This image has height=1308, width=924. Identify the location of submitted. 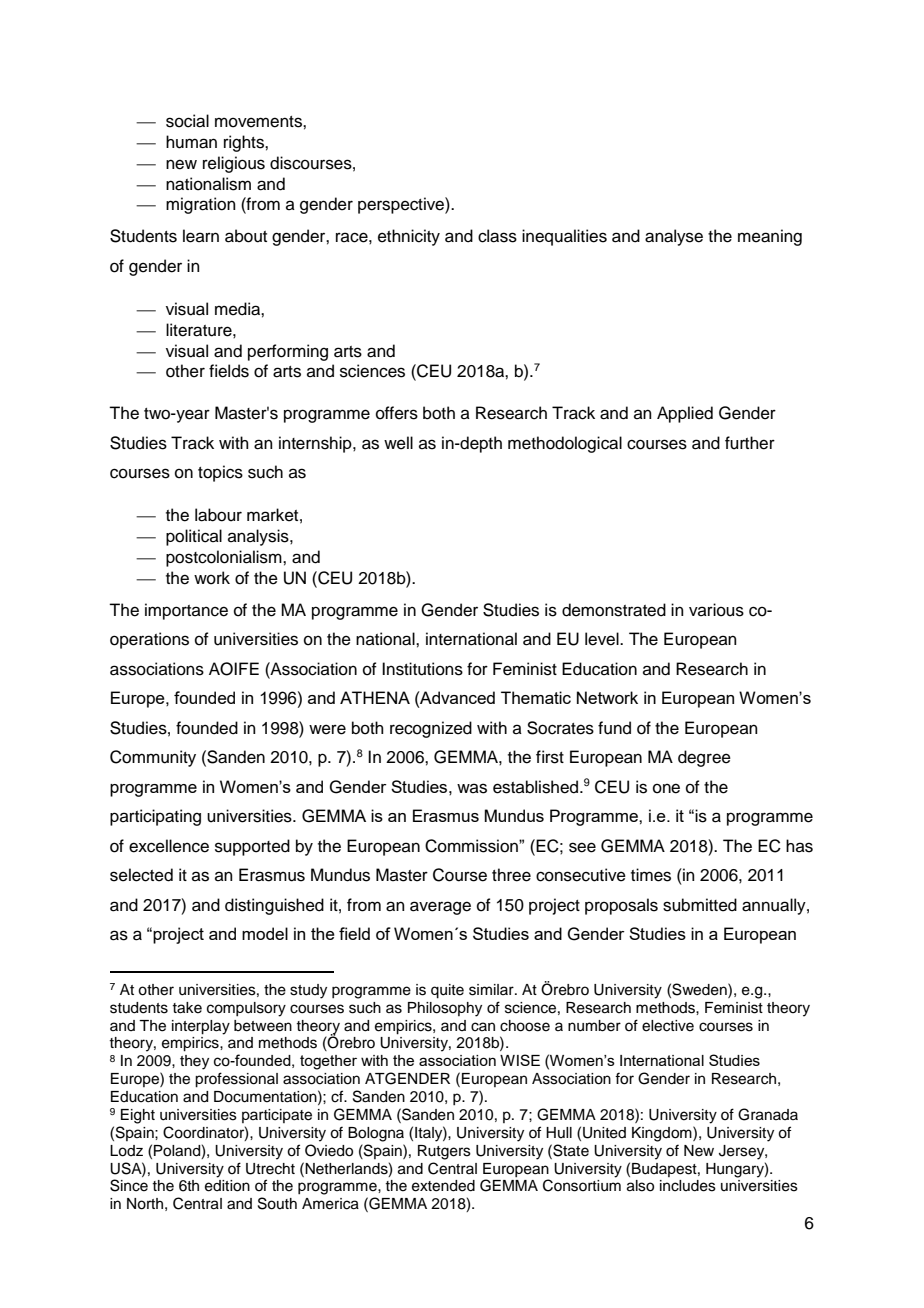
(700, 905).
